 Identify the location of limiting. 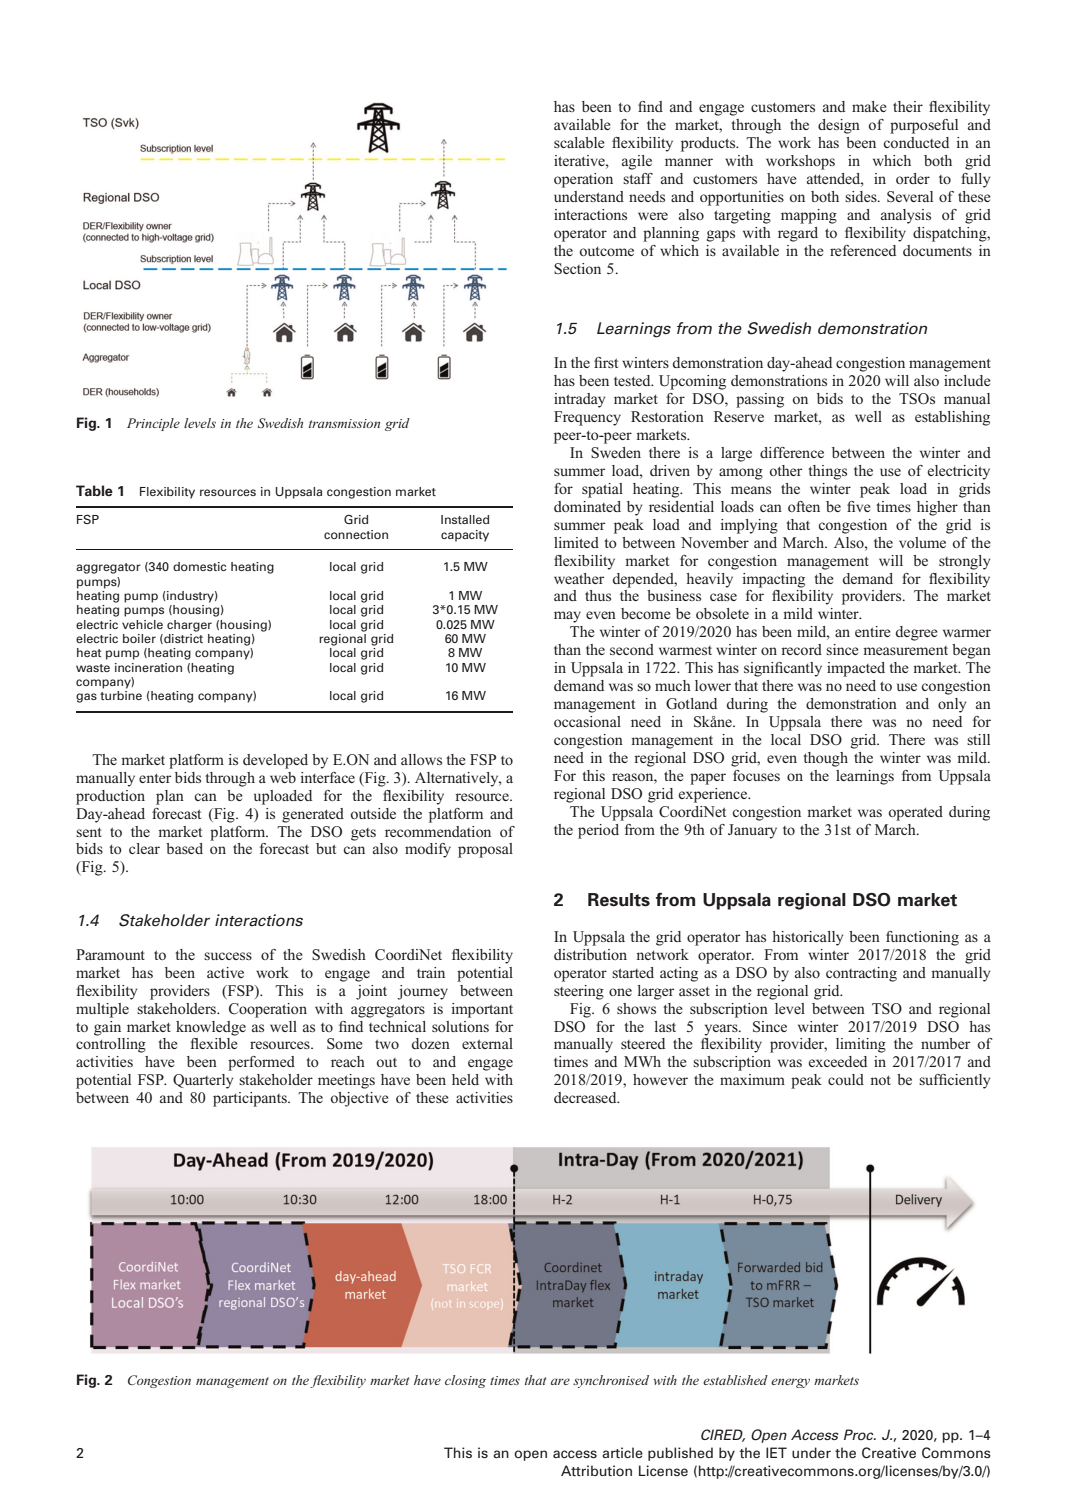
(861, 1045).
